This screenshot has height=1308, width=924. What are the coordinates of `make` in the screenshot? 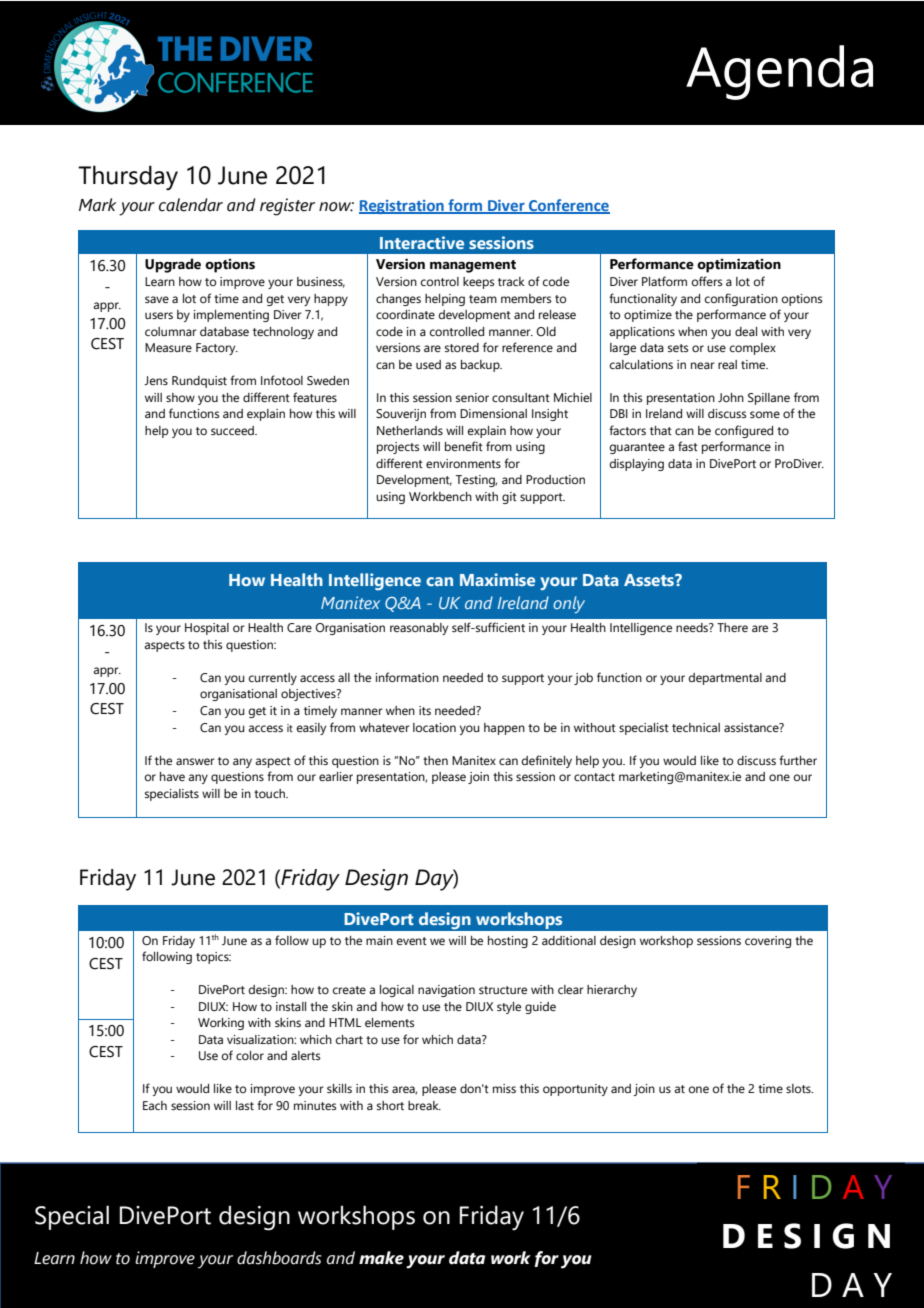 It's located at (381, 1258).
